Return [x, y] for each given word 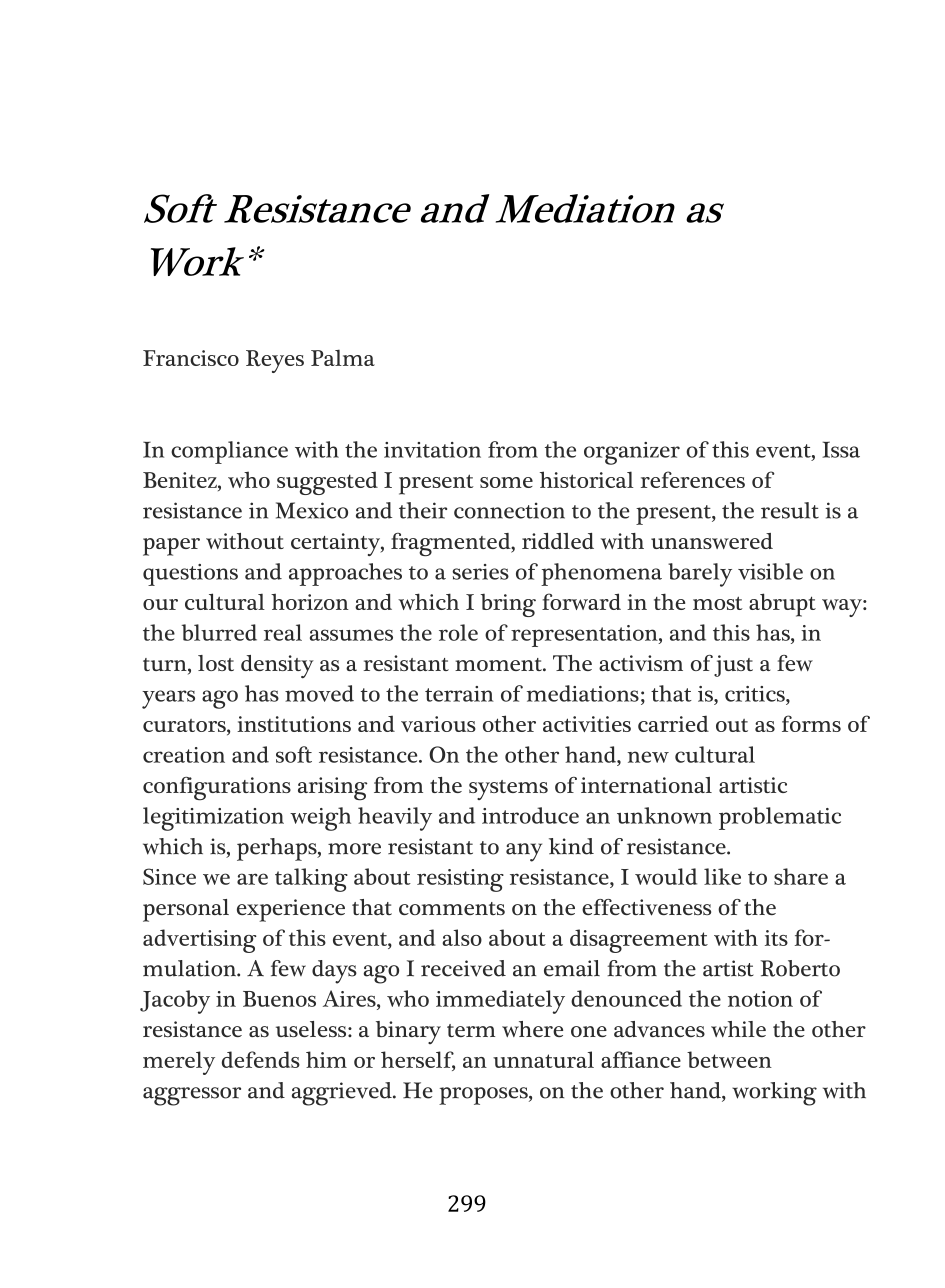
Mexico [312, 510]
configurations [217, 789]
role [458, 632]
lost [216, 663]
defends [261, 1059]
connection [509, 510]
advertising [200, 941]
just [733, 666]
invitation [432, 450]
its [776, 938]
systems [508, 790]
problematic [780, 818]
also [462, 937]
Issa [841, 449]
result [790, 510]
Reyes [275, 361]
